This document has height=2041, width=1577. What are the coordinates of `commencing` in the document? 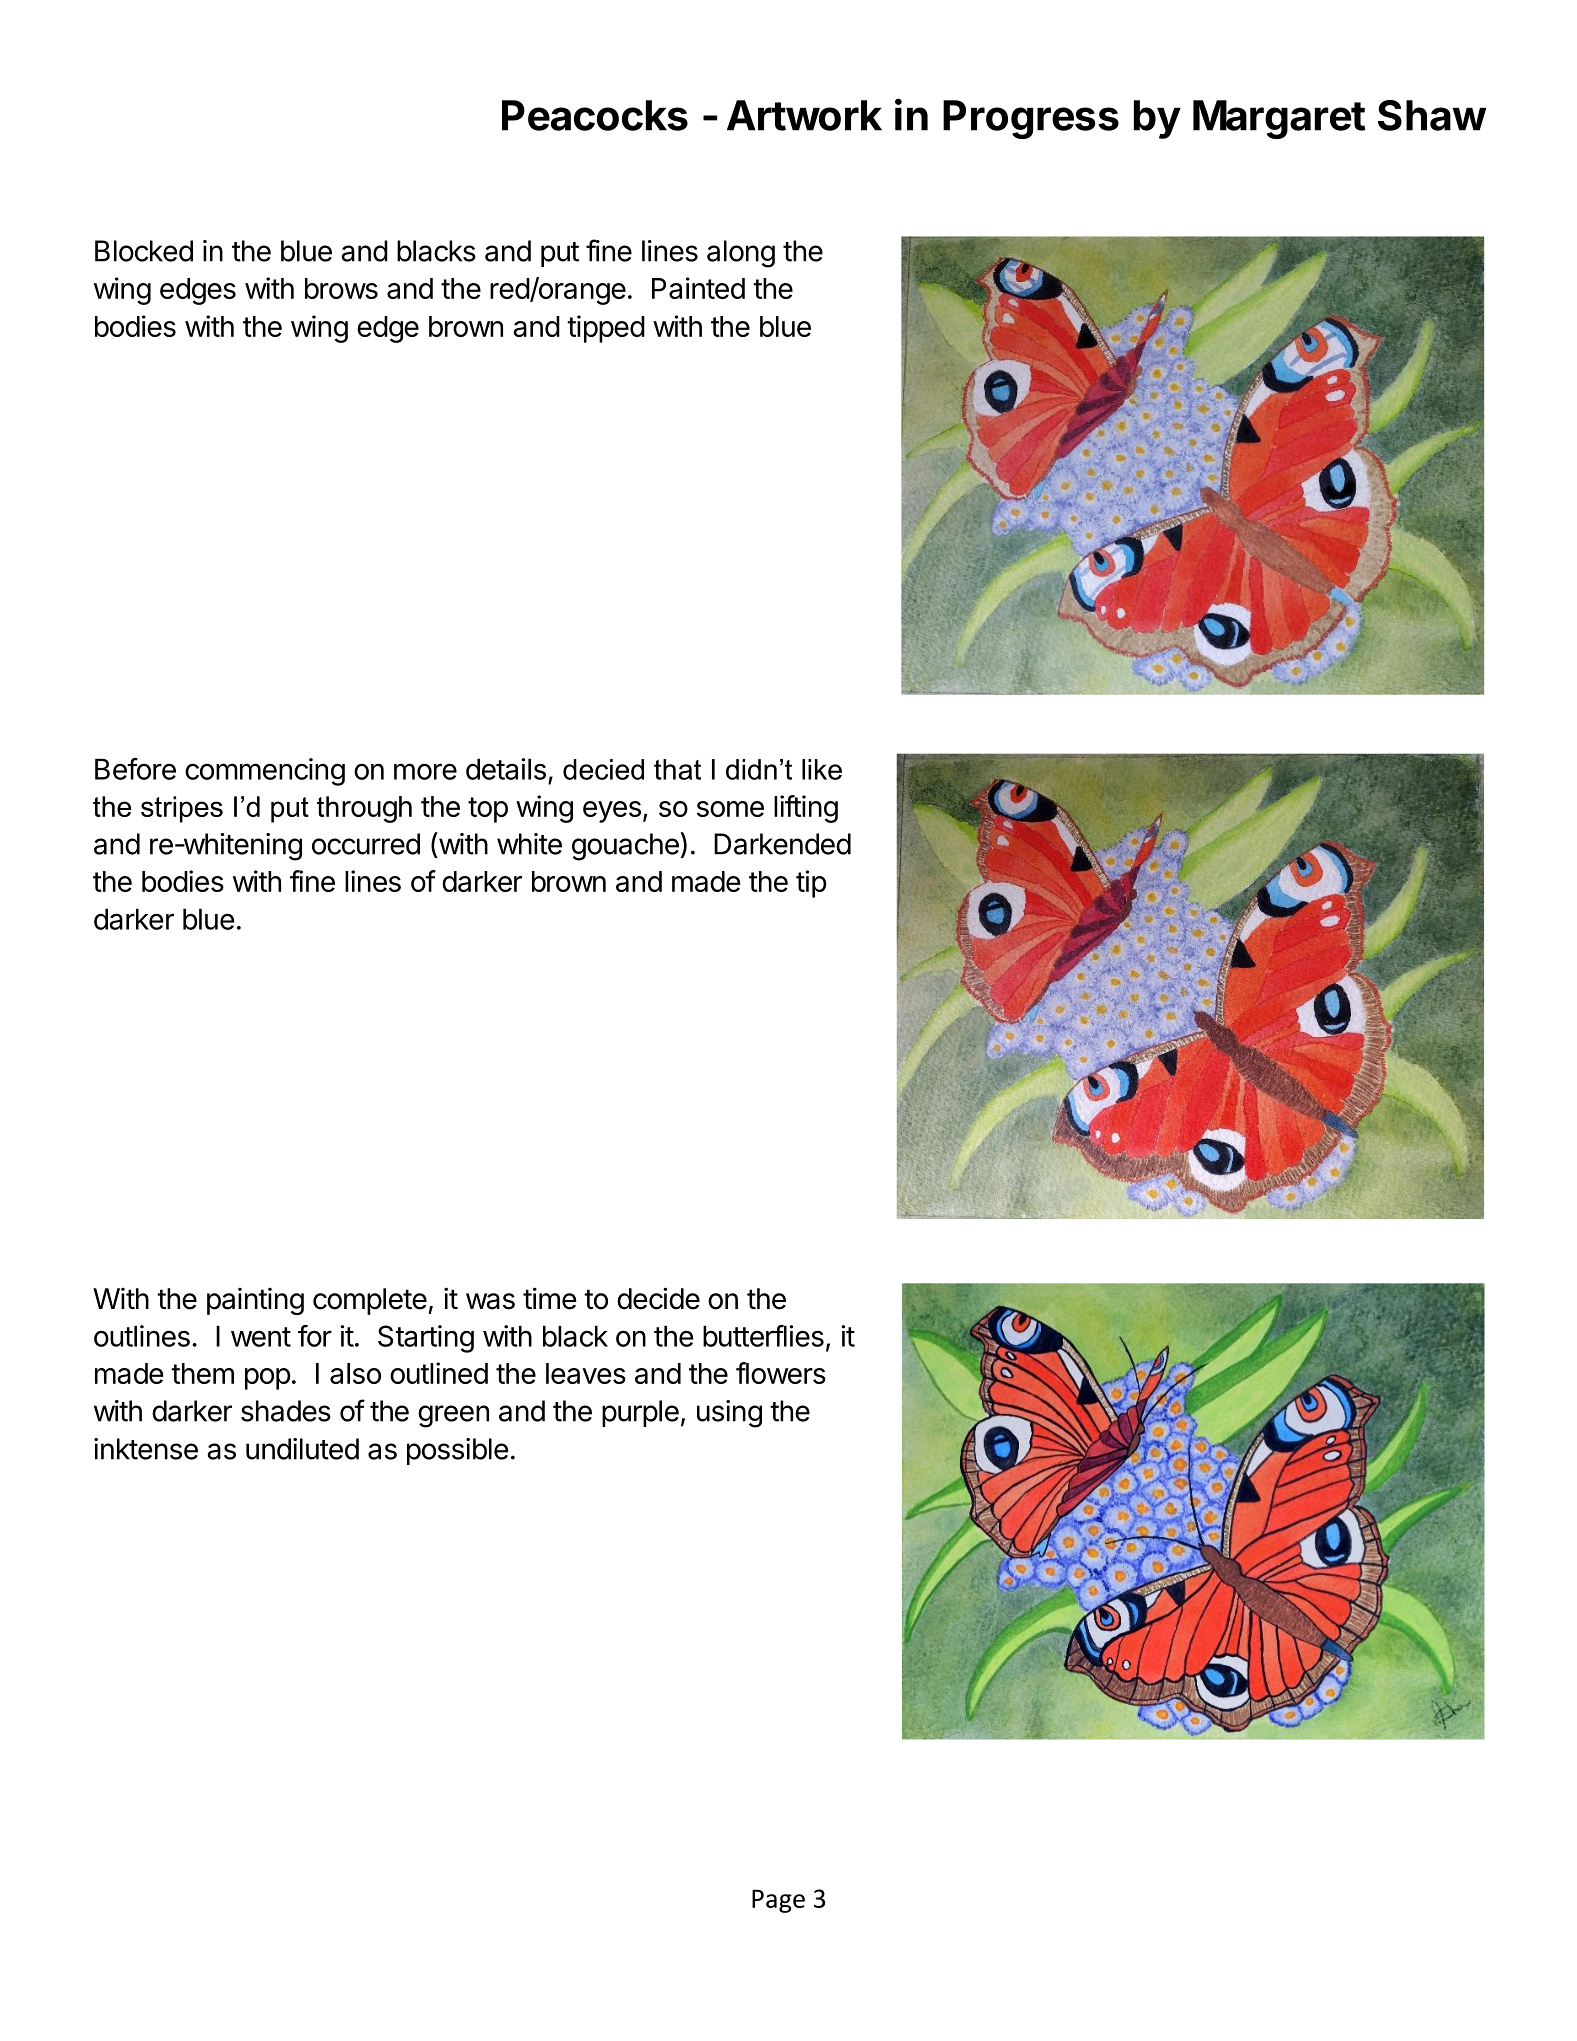 It's located at (265, 772).
